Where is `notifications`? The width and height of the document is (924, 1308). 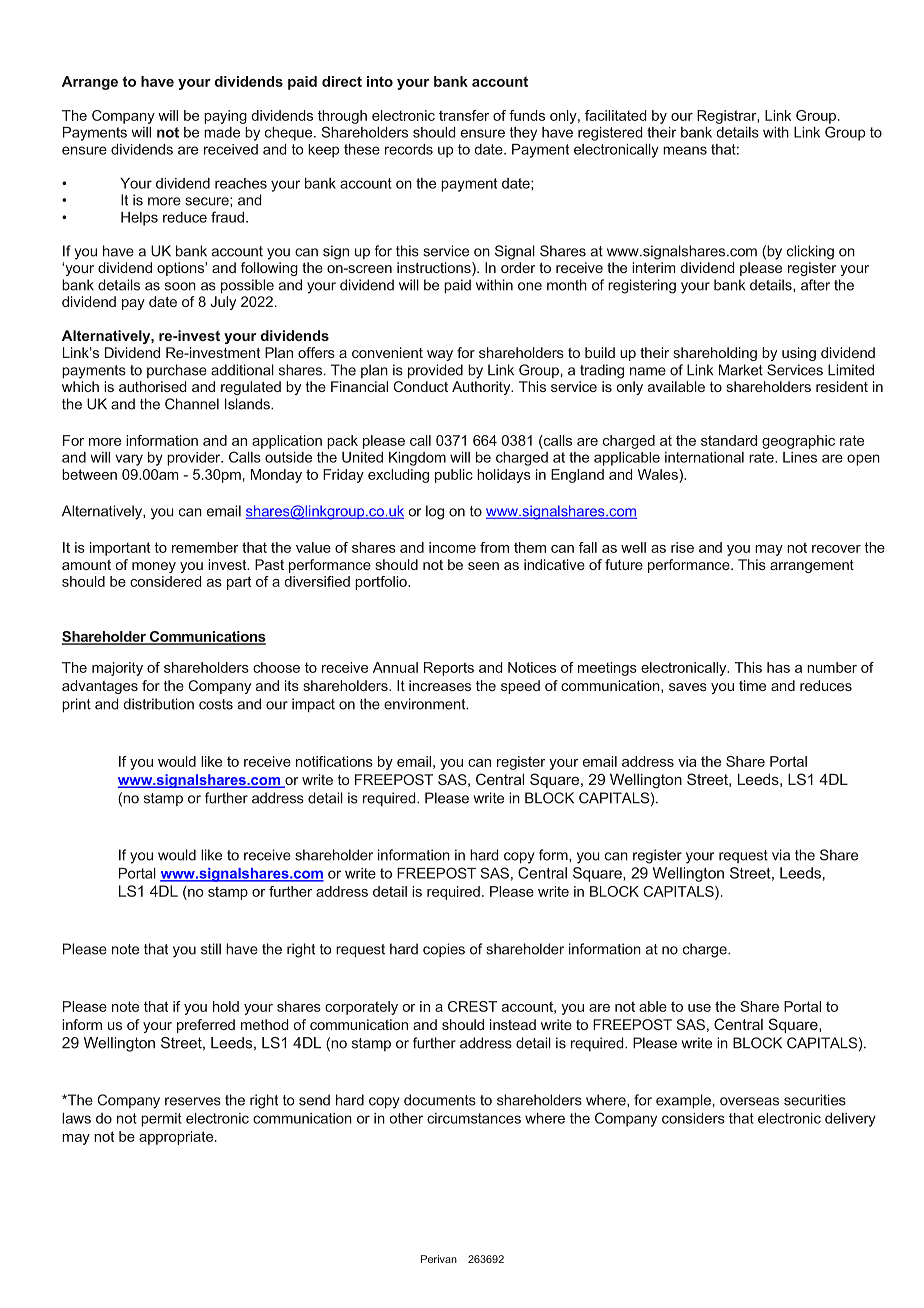 notifications is located at coordinates (334, 761).
